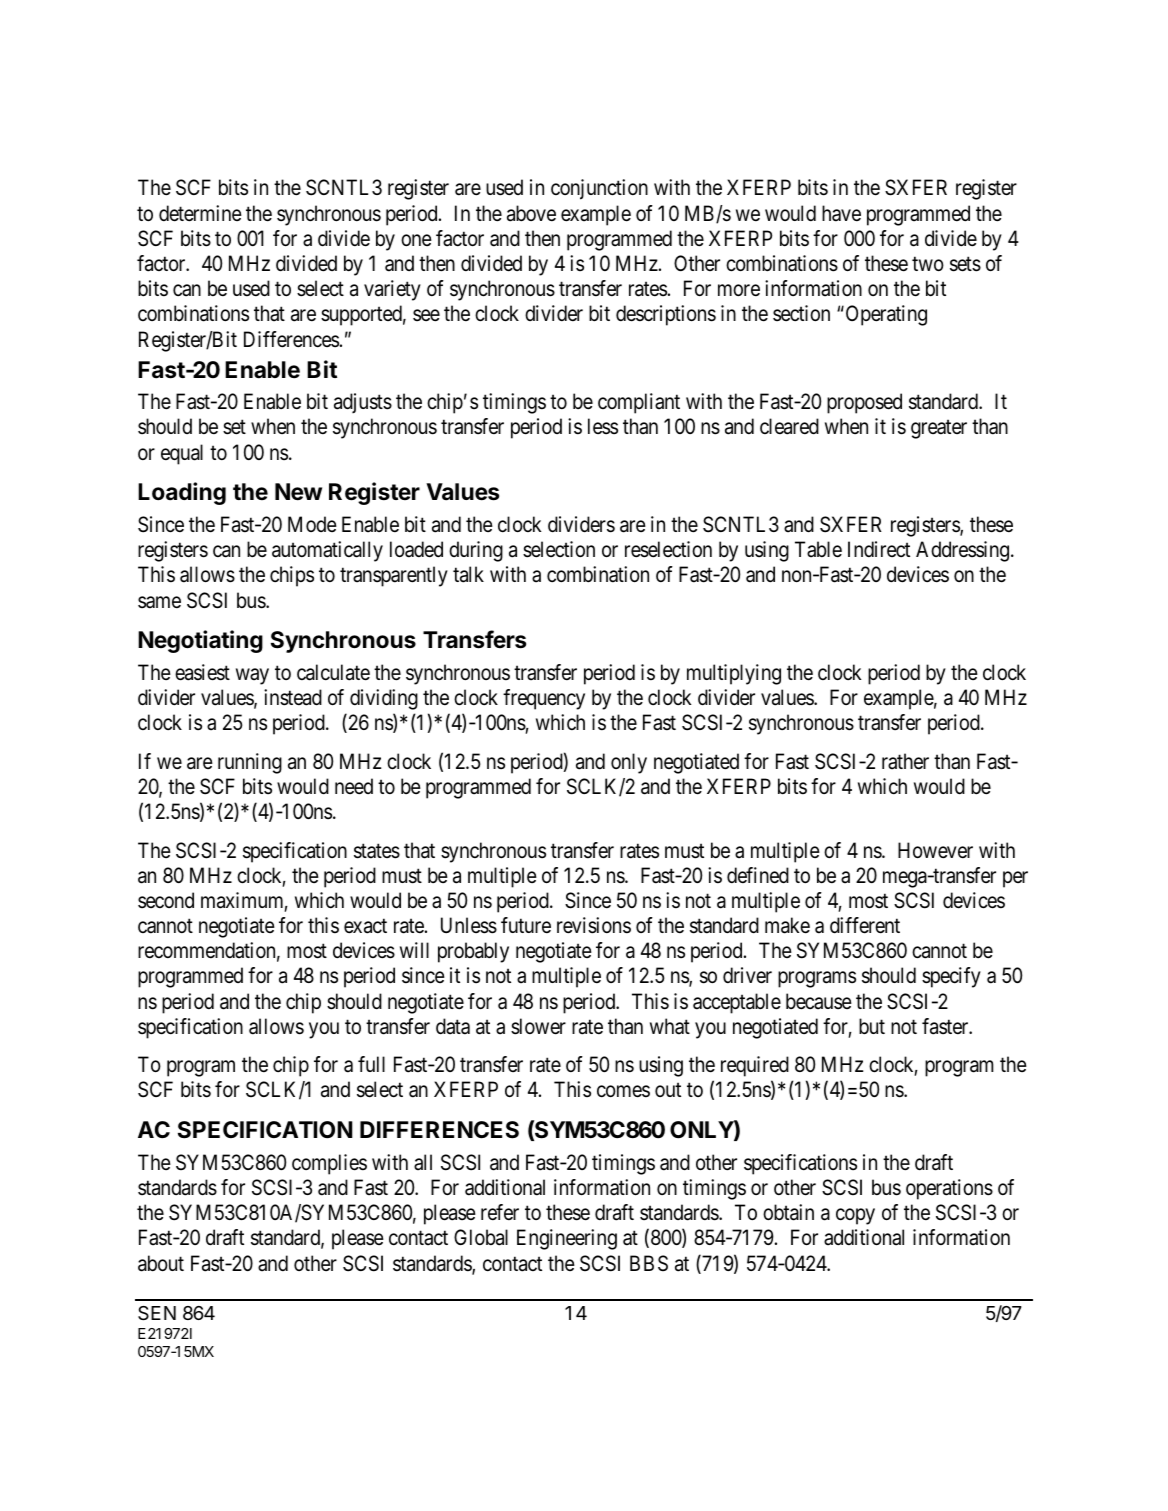  Describe the element at coordinates (879, 549) in the screenshot. I see `Indirect` at that location.
